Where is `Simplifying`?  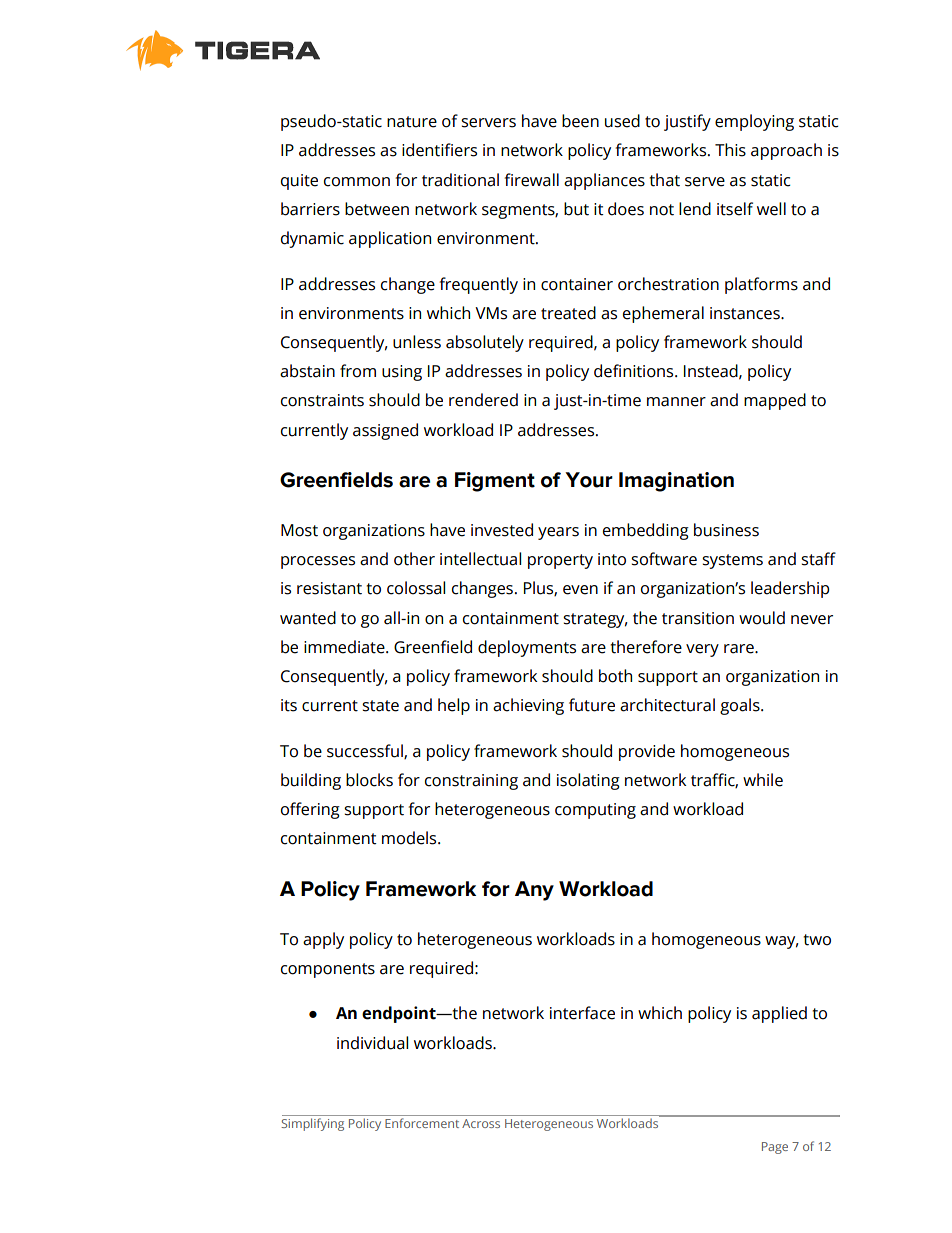
Simplifying is located at coordinates (312, 1124).
